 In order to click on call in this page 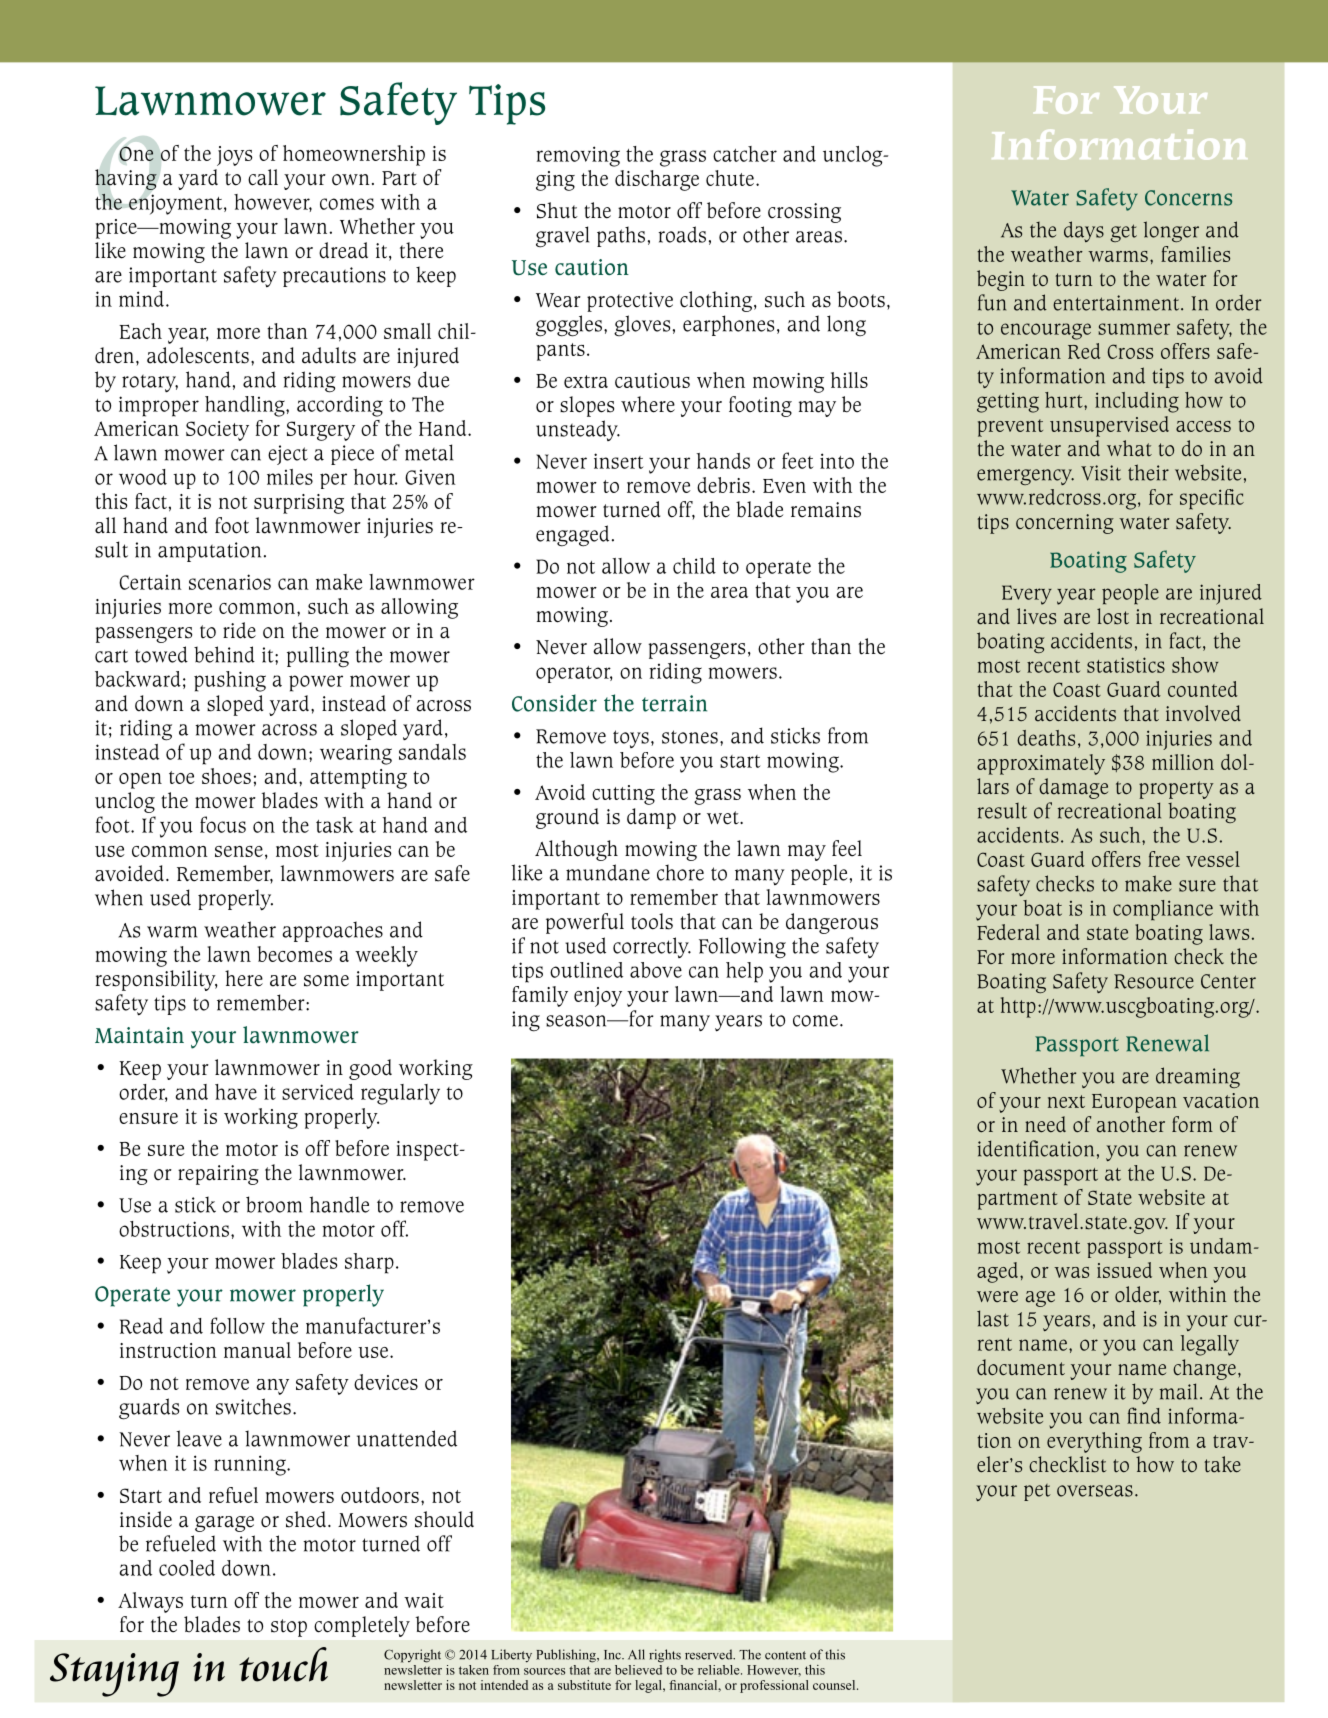, I will do `click(263, 177)`.
